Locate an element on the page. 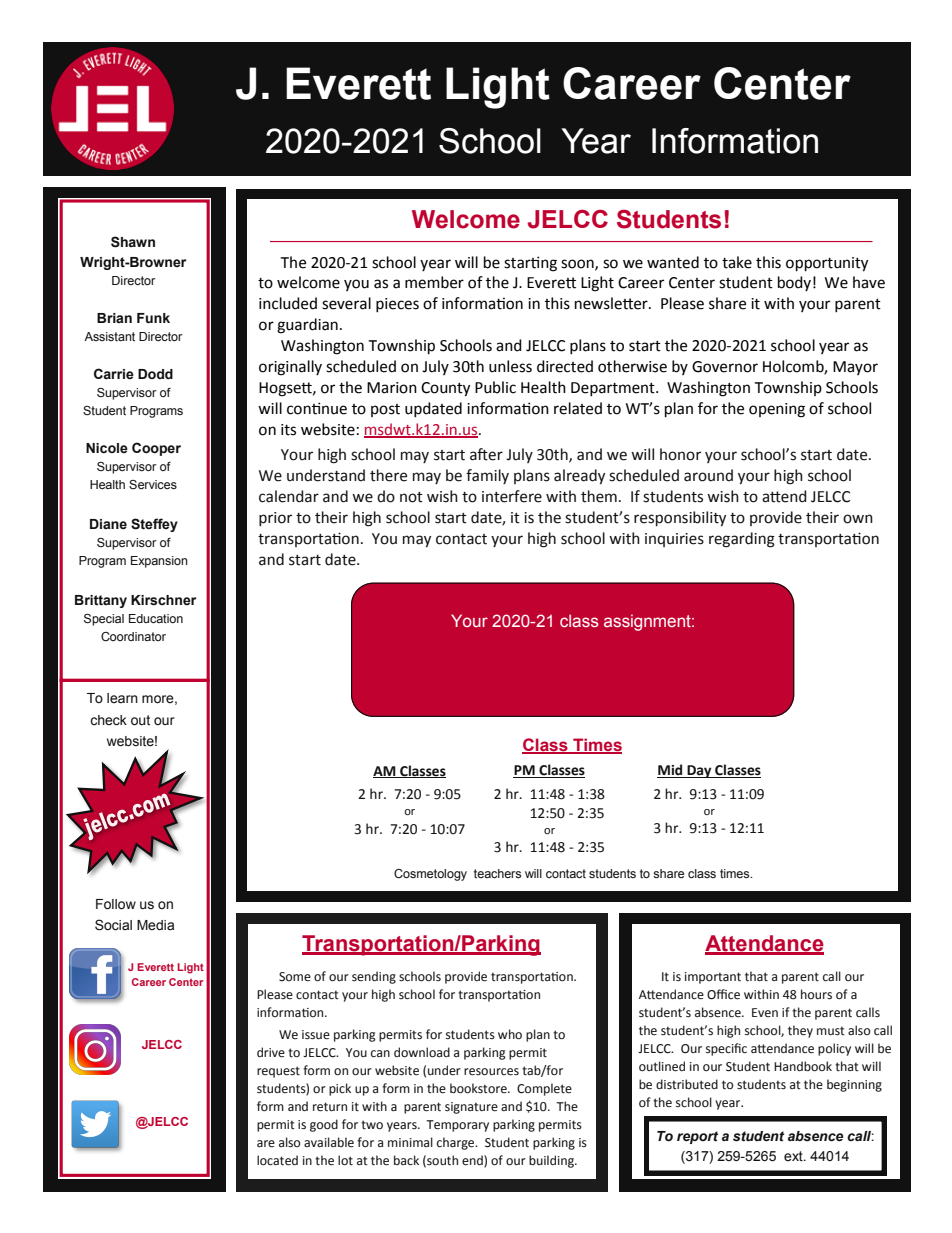  take is located at coordinates (737, 262).
